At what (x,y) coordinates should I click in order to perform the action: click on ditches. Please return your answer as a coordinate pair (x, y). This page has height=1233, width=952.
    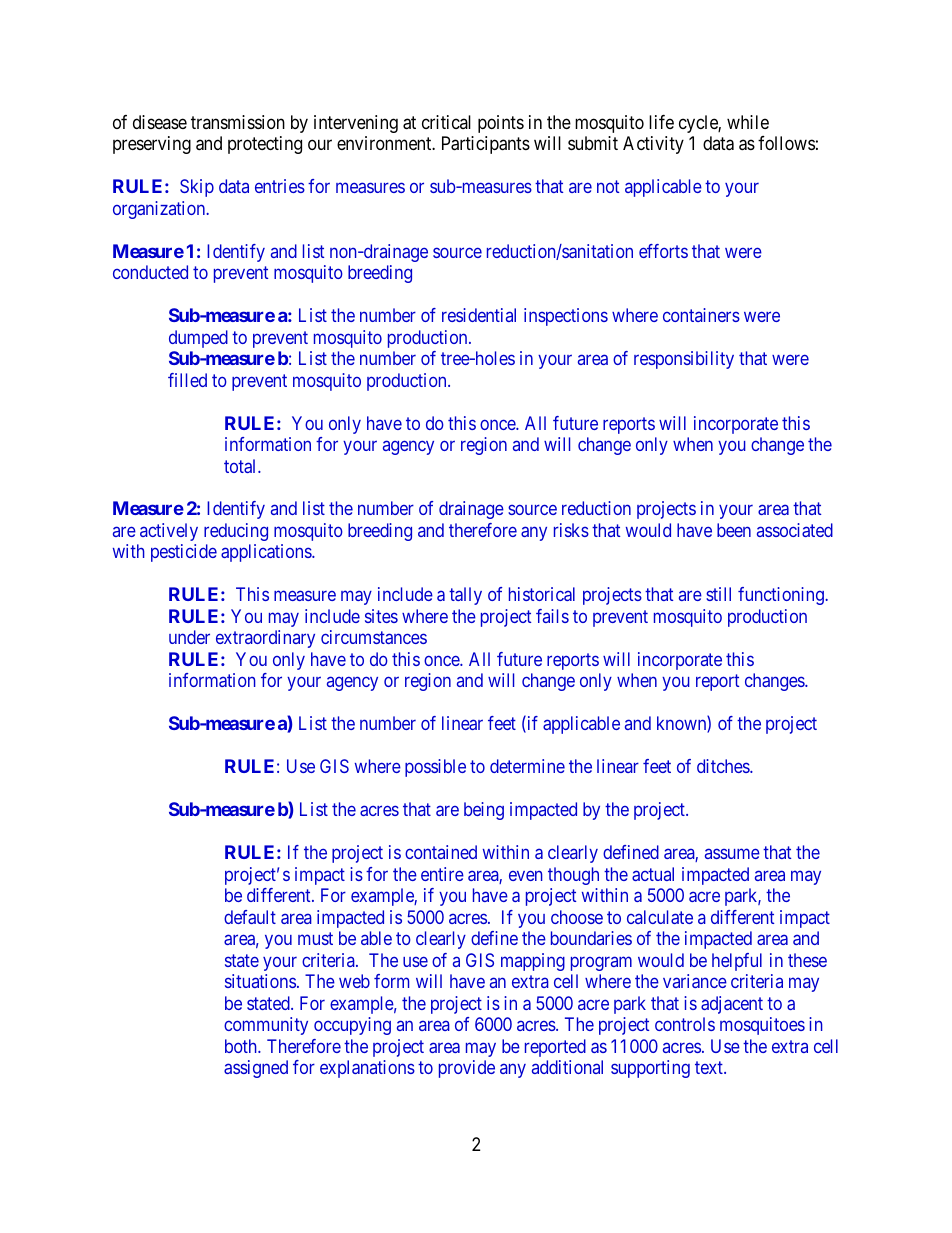
    Looking at the image, I should click on (724, 766).
